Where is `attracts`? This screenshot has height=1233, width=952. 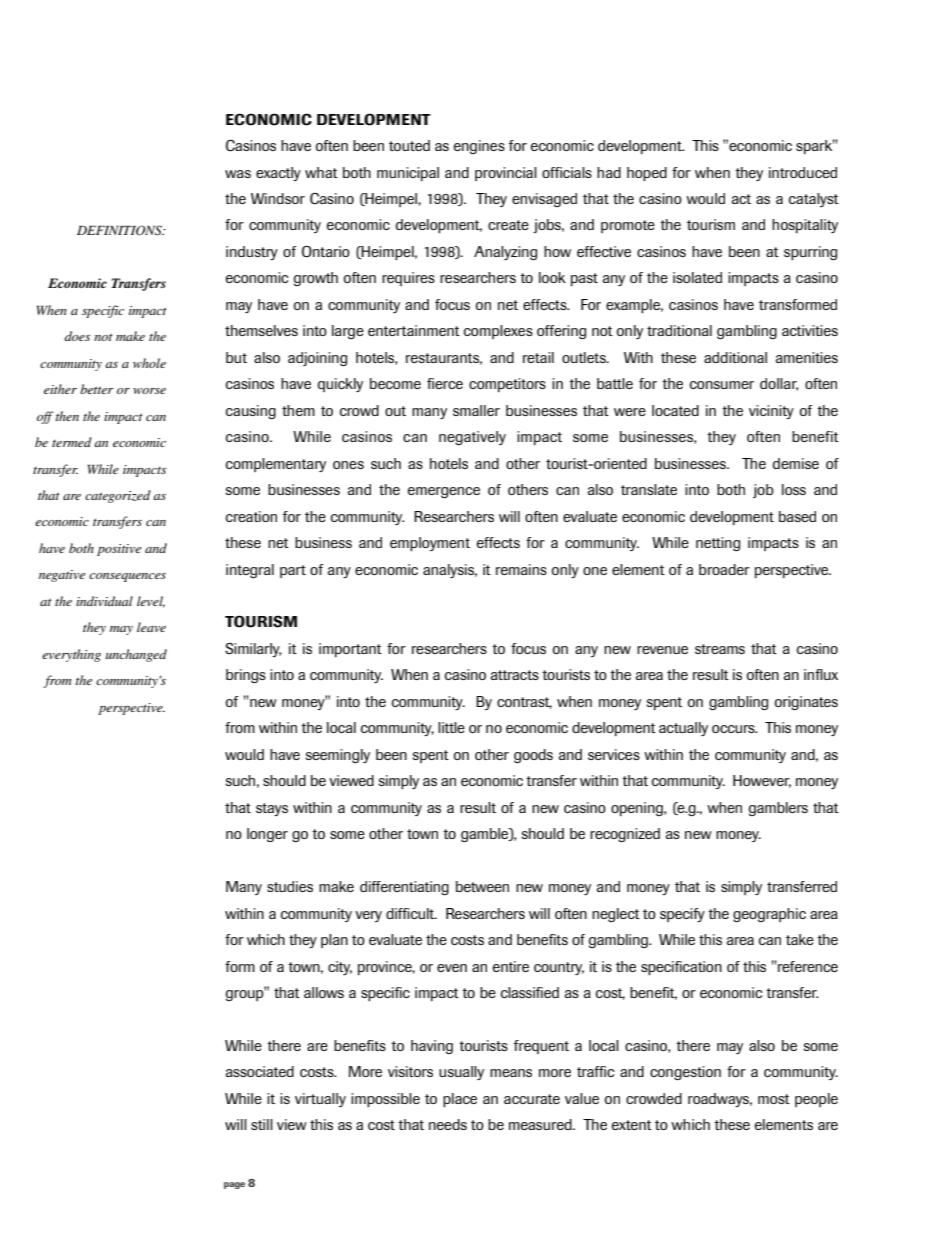
attracts is located at coordinates (515, 675).
